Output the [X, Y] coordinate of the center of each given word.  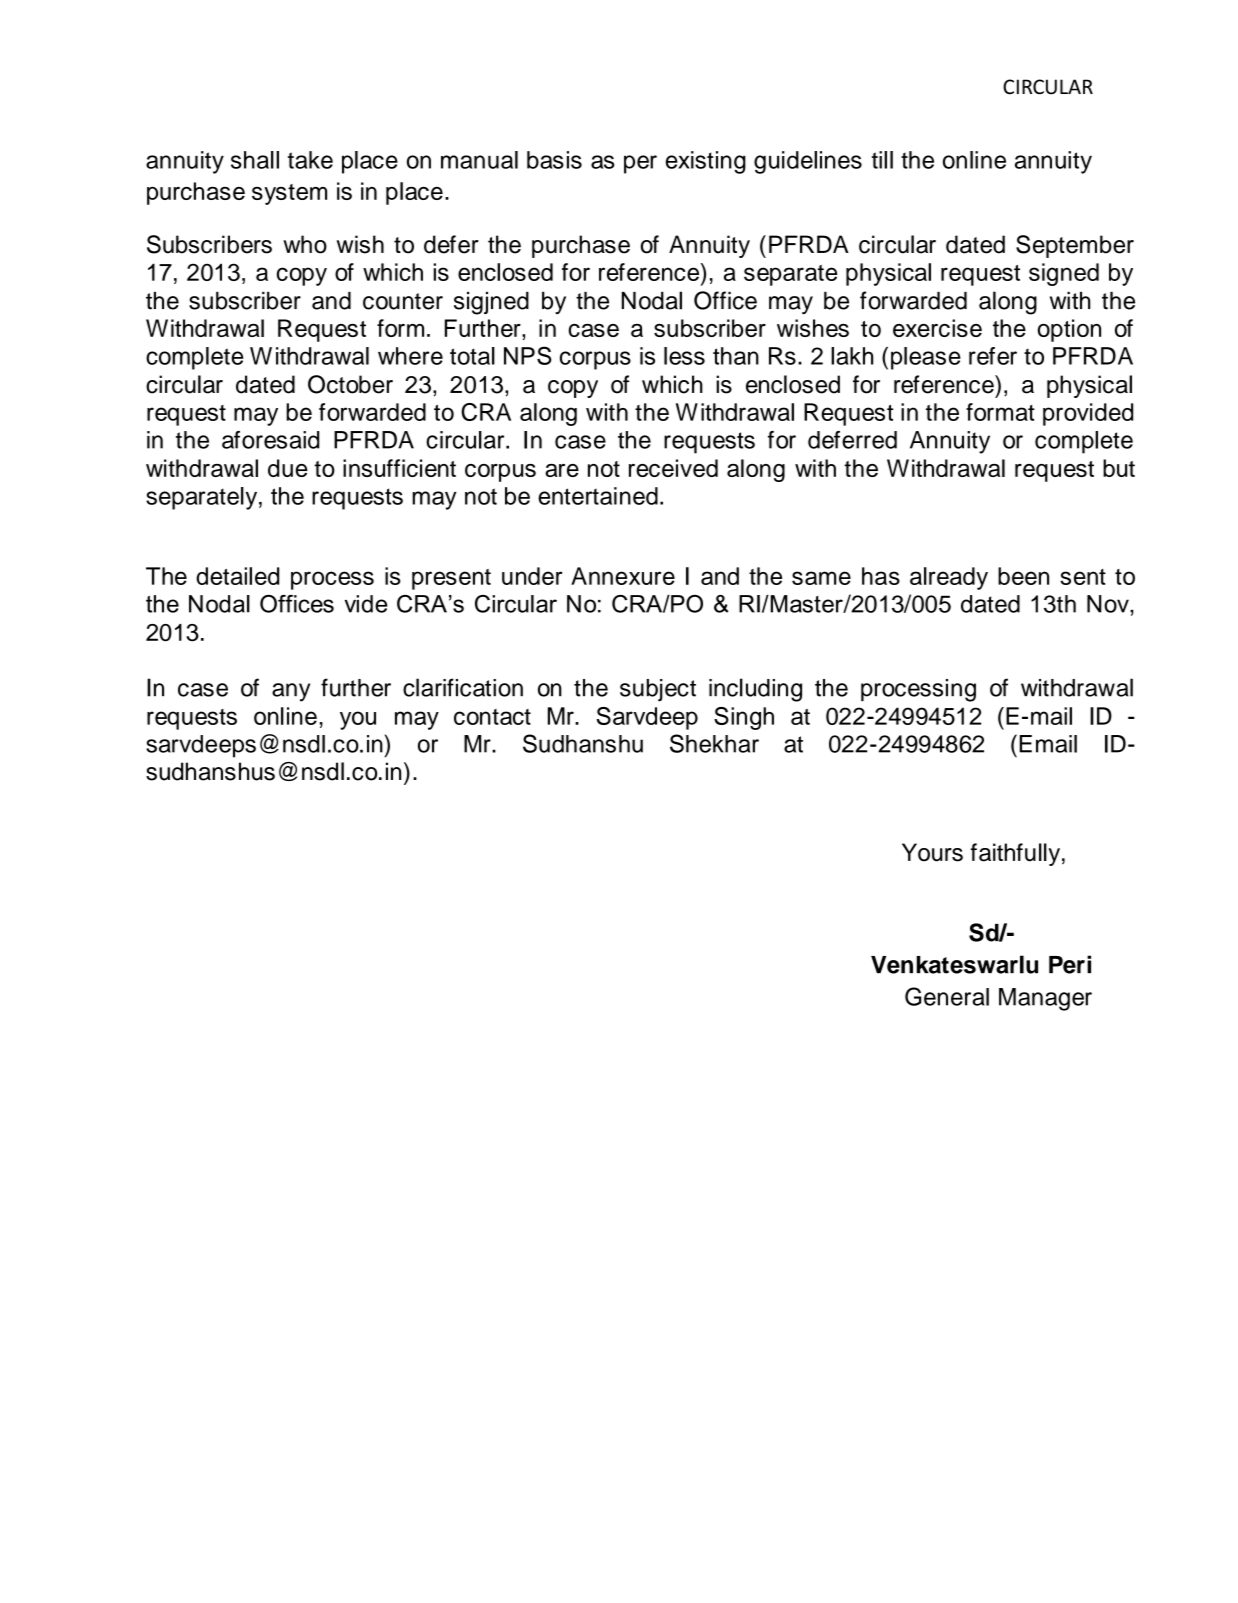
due [288, 468]
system [289, 194]
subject [658, 690]
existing [706, 162]
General [947, 996]
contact [492, 717]
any [291, 692]
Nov [1109, 604]
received [673, 468]
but [1119, 468]
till [882, 160]
